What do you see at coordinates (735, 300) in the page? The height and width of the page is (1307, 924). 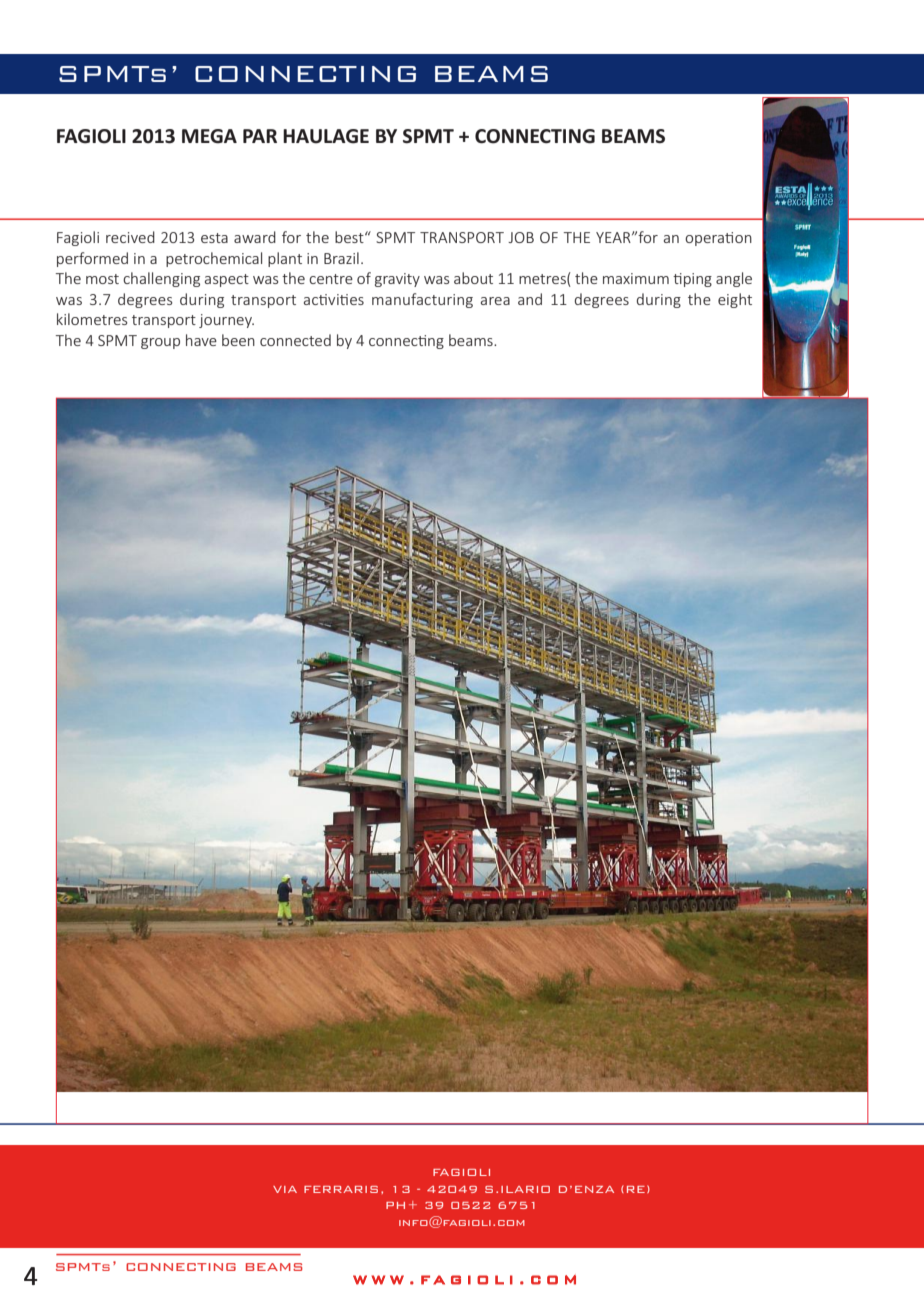 I see `eight` at bounding box center [735, 300].
